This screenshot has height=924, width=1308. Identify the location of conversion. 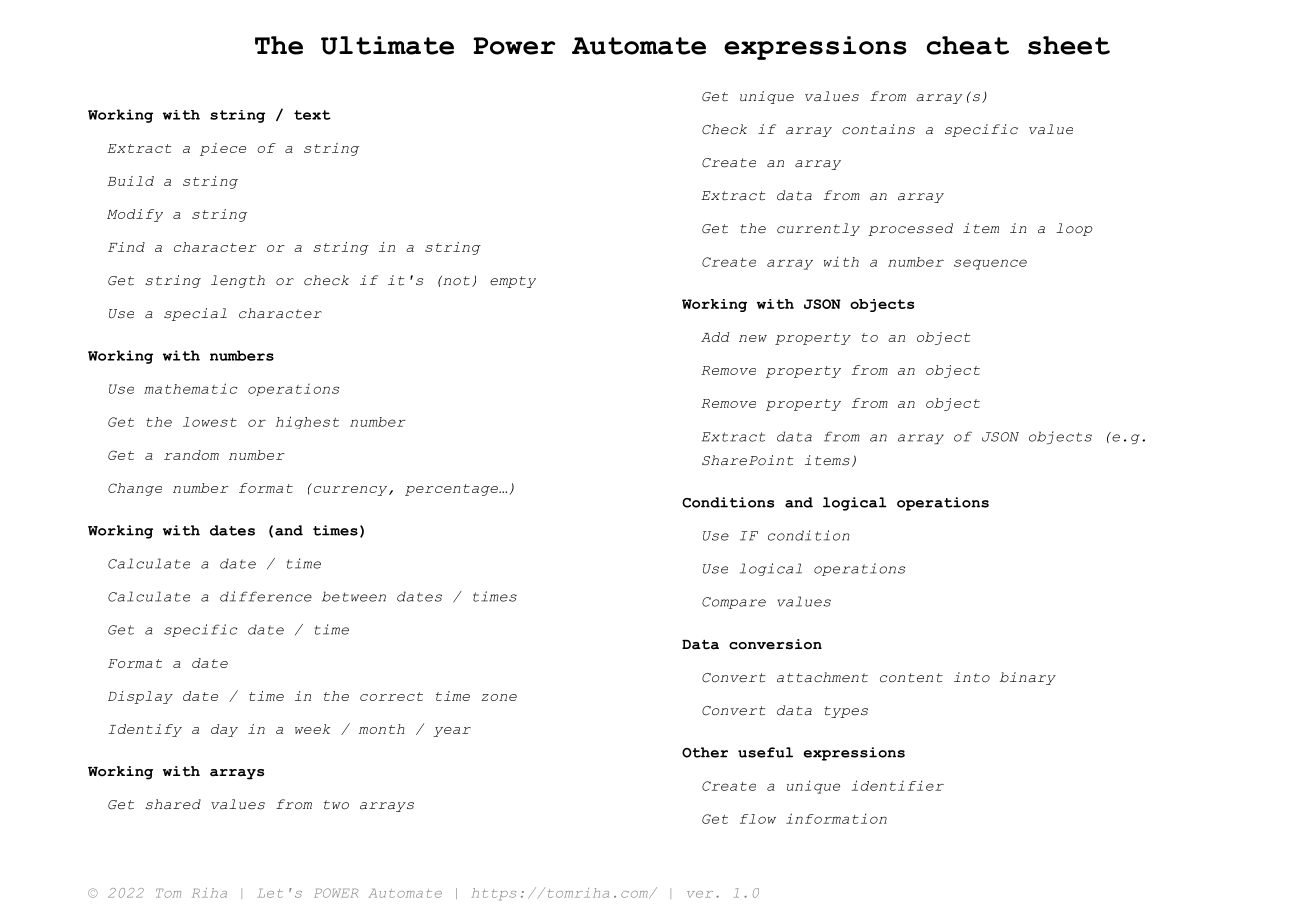
(775, 644).
